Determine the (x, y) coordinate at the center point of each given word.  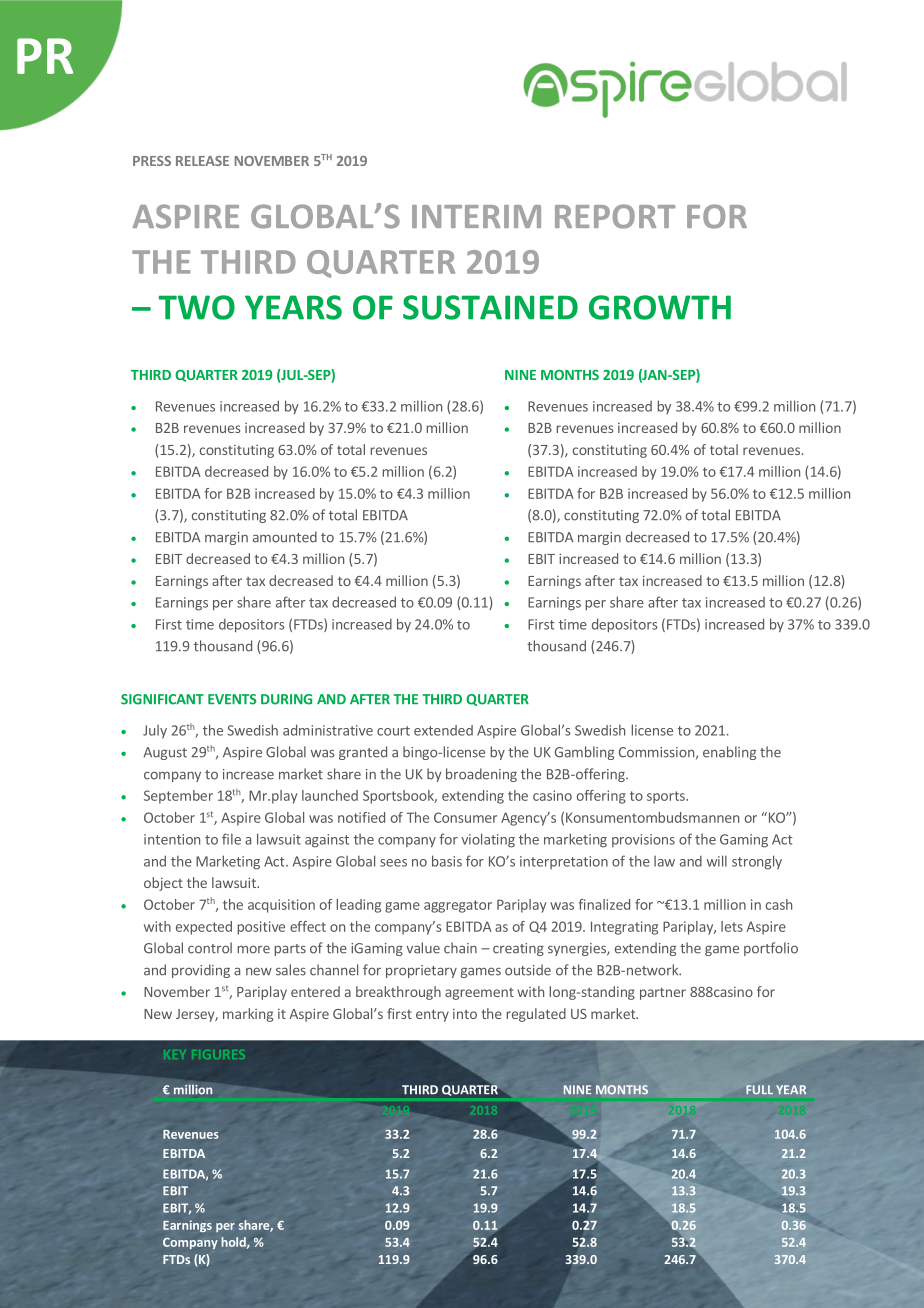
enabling (729, 753)
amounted (285, 537)
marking (248, 1015)
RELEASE (202, 161)
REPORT (615, 216)
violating (488, 840)
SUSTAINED (490, 307)
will (717, 861)
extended (443, 730)
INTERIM (476, 216)
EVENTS (232, 699)
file (231, 839)
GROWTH (660, 307)
